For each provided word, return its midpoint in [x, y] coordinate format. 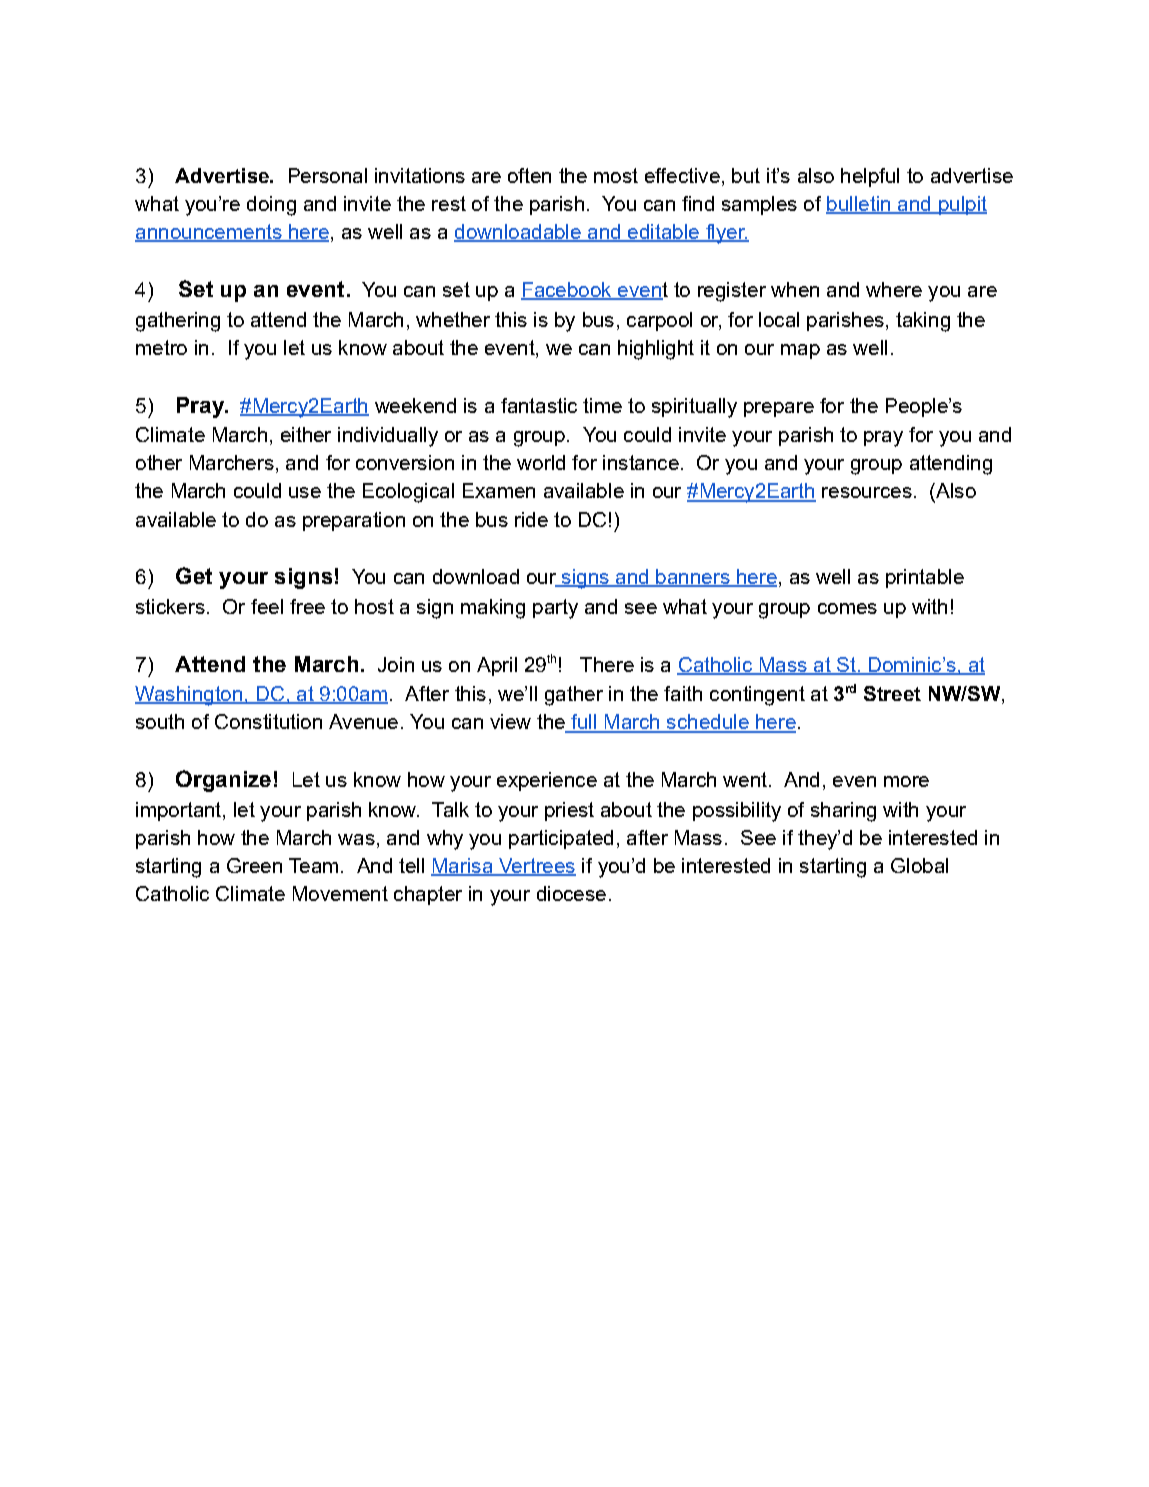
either [306, 434]
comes [847, 608]
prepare [779, 409]
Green [254, 865]
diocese [571, 893]
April [497, 666]
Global [919, 865]
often [529, 175]
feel [267, 606]
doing [271, 206]
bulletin [859, 205]
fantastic [539, 405]
